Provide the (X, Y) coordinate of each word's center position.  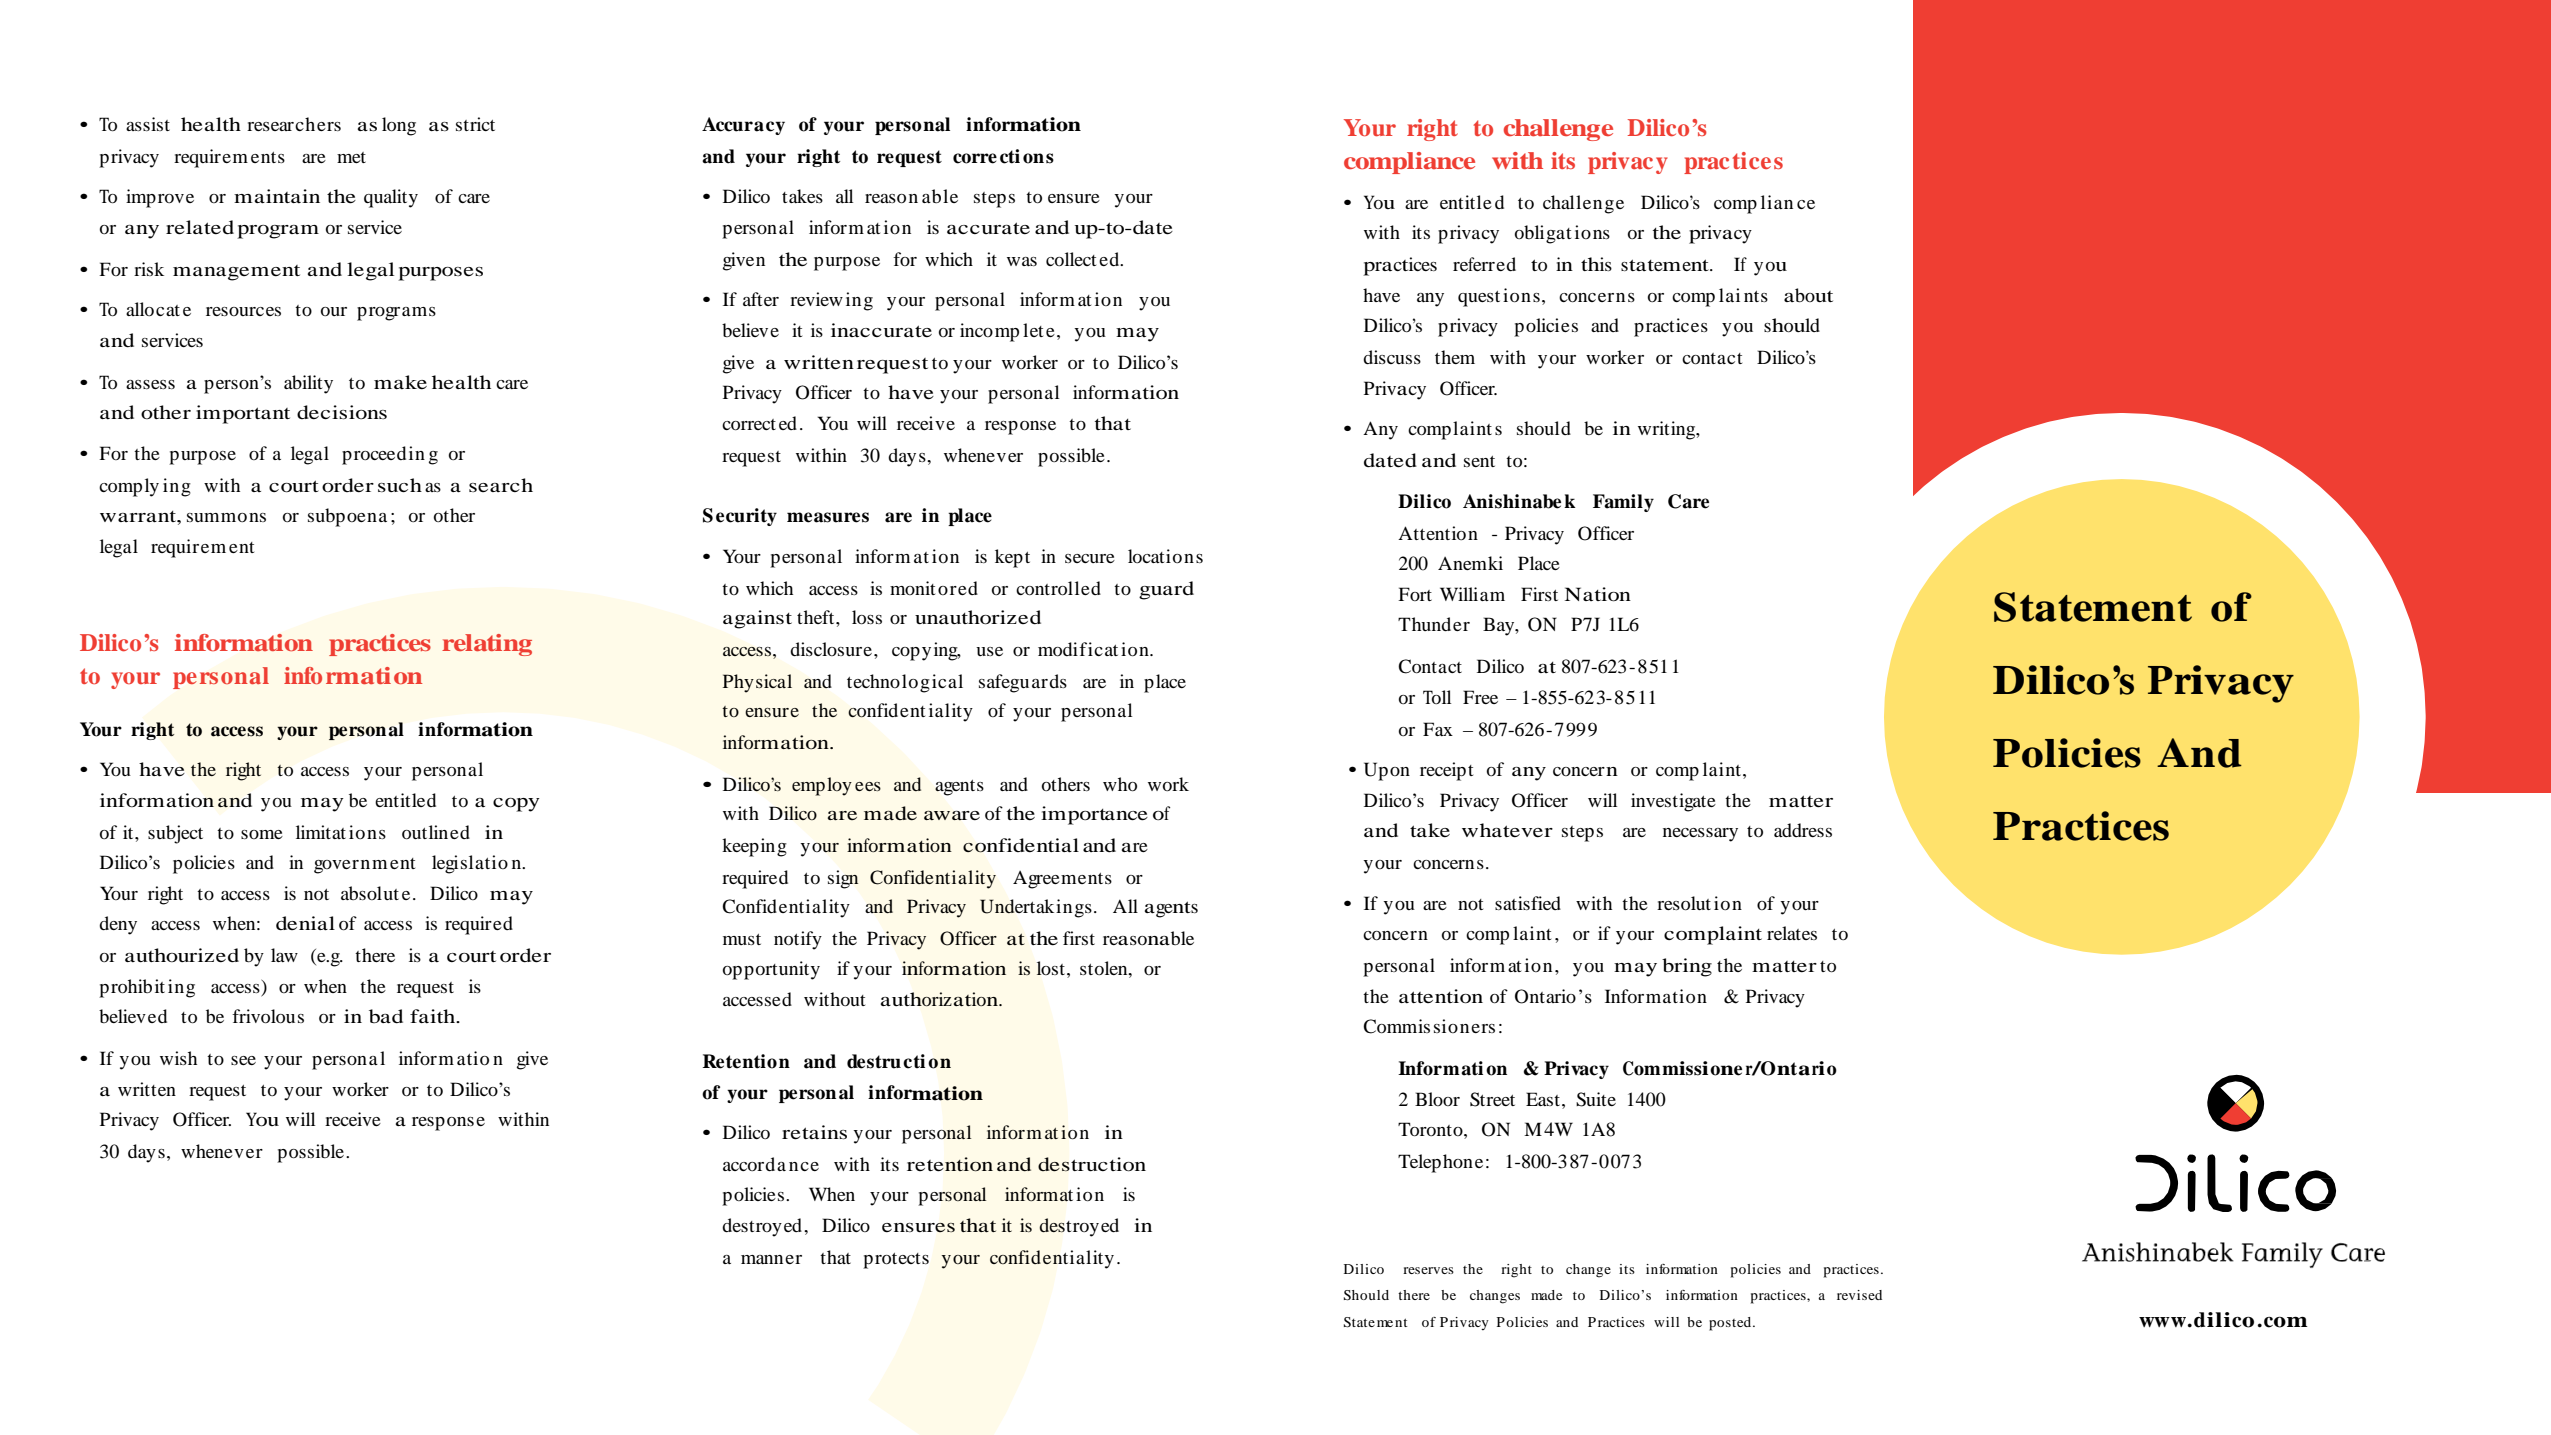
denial (305, 923)
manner (771, 1259)
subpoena (347, 517)
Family (1623, 503)
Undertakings (1036, 908)
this (1596, 264)
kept (1012, 558)
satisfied (1528, 903)
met (351, 157)
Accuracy (743, 126)
